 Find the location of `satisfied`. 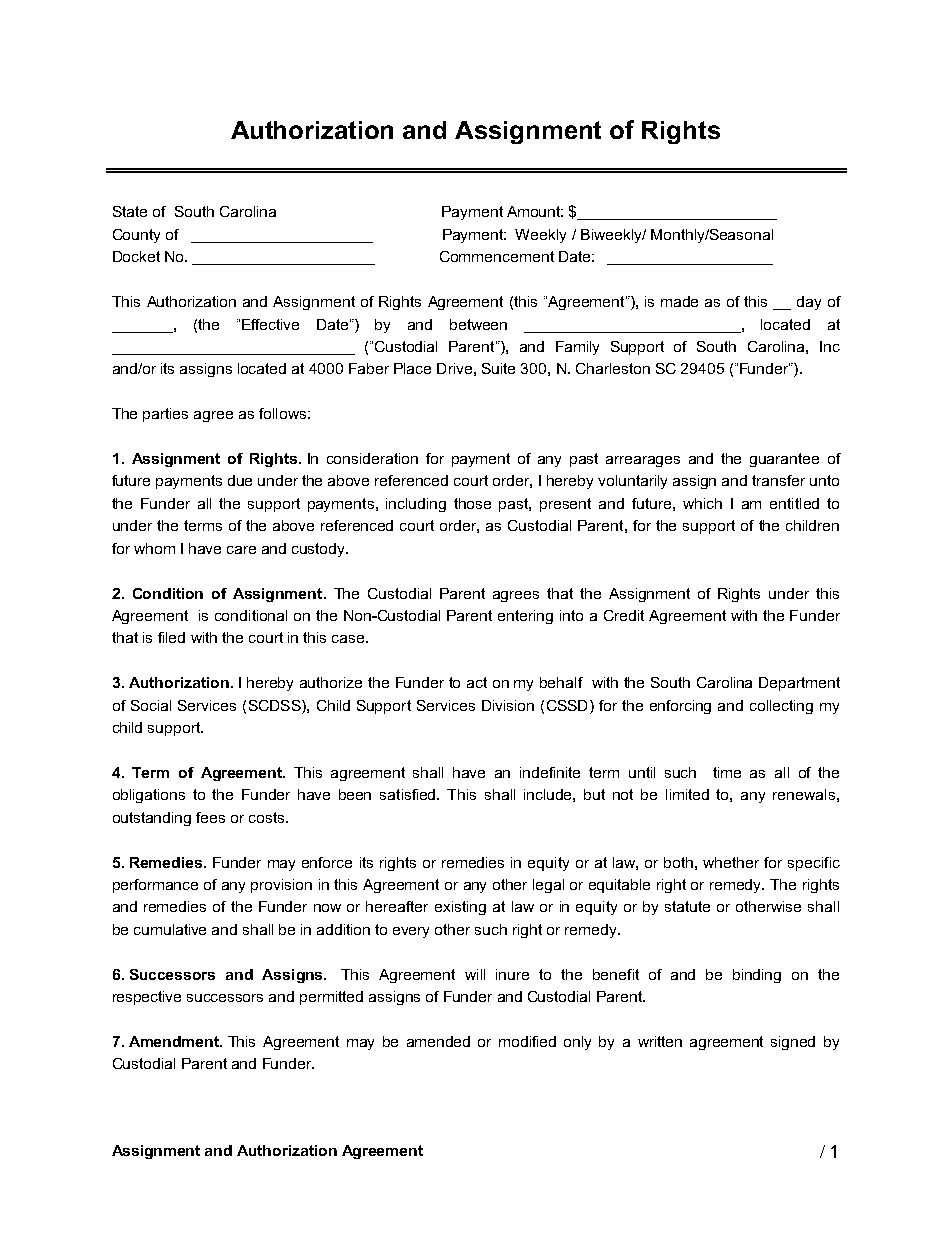

satisfied is located at coordinates (409, 794).
